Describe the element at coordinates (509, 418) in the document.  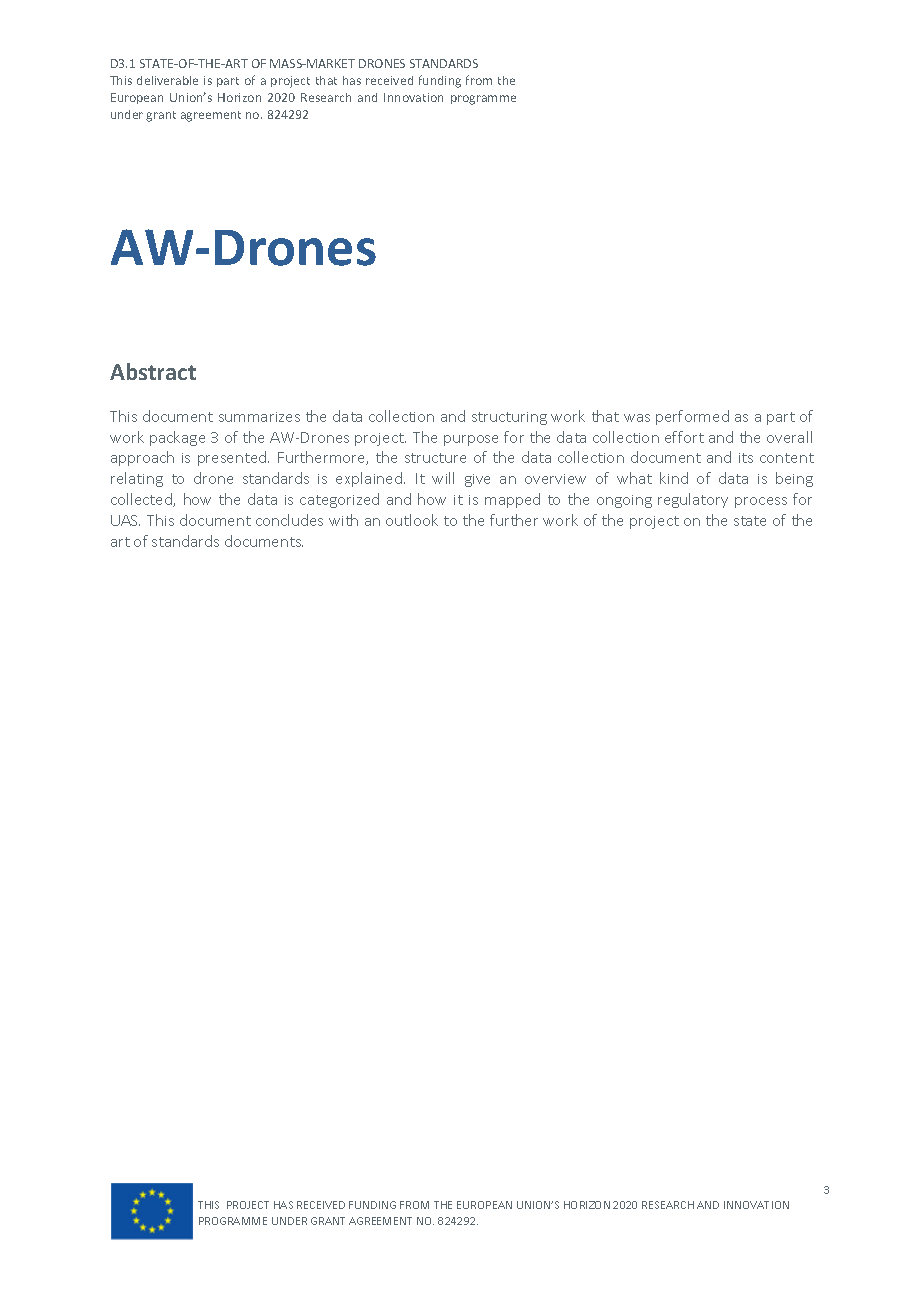
I see `structuring` at that location.
